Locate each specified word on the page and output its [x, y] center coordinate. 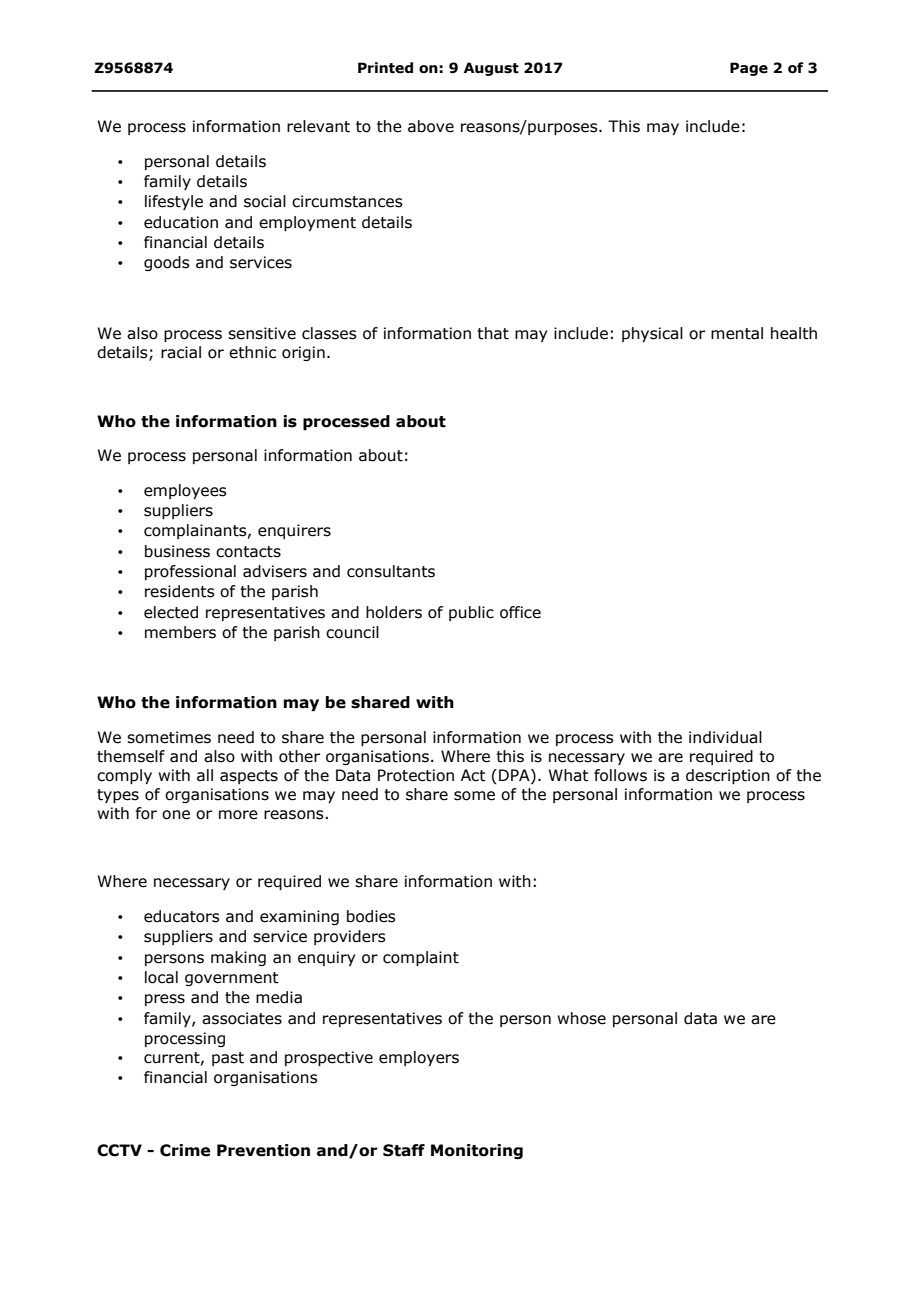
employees [185, 491]
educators [182, 916]
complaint [421, 958]
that [493, 333]
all [205, 775]
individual [725, 737]
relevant [318, 126]
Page [749, 69]
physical [652, 334]
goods [167, 263]
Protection [416, 775]
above [431, 126]
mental [737, 333]
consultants [391, 571]
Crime [185, 1150]
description [728, 776]
